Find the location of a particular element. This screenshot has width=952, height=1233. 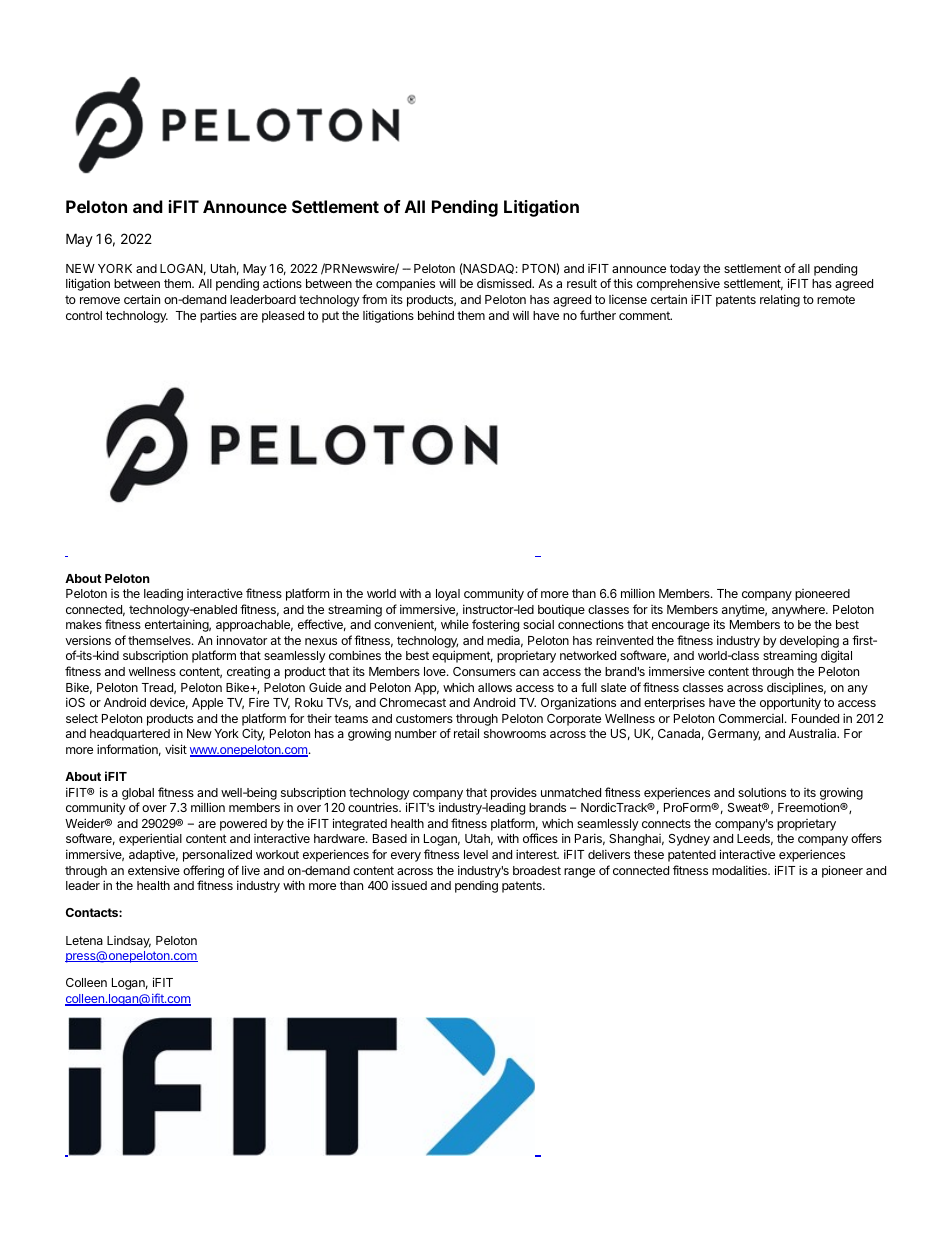

makes is located at coordinates (84, 624).
